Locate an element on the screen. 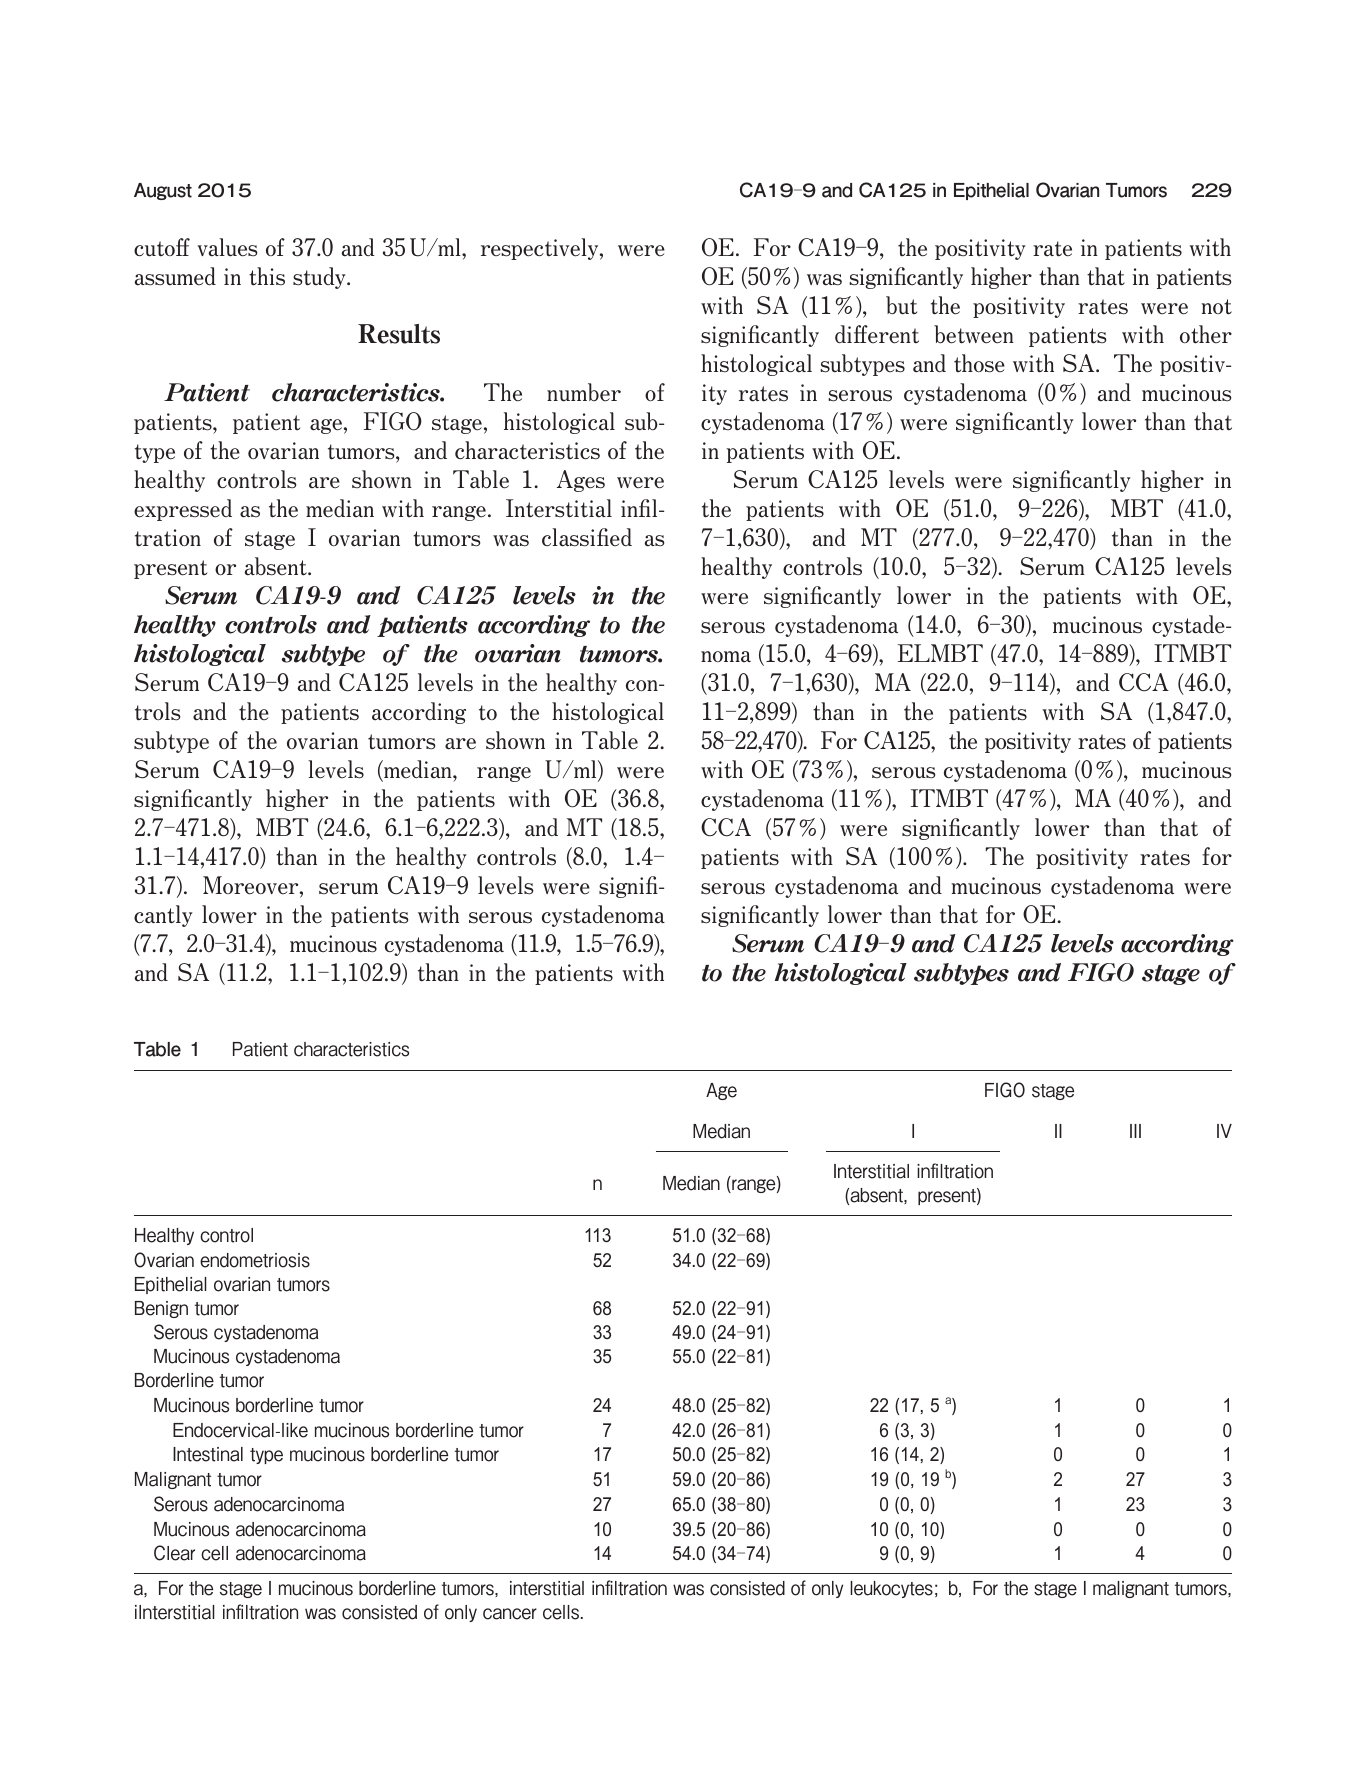 The height and width of the screenshot is (1765, 1366). III is located at coordinates (1135, 1131).
